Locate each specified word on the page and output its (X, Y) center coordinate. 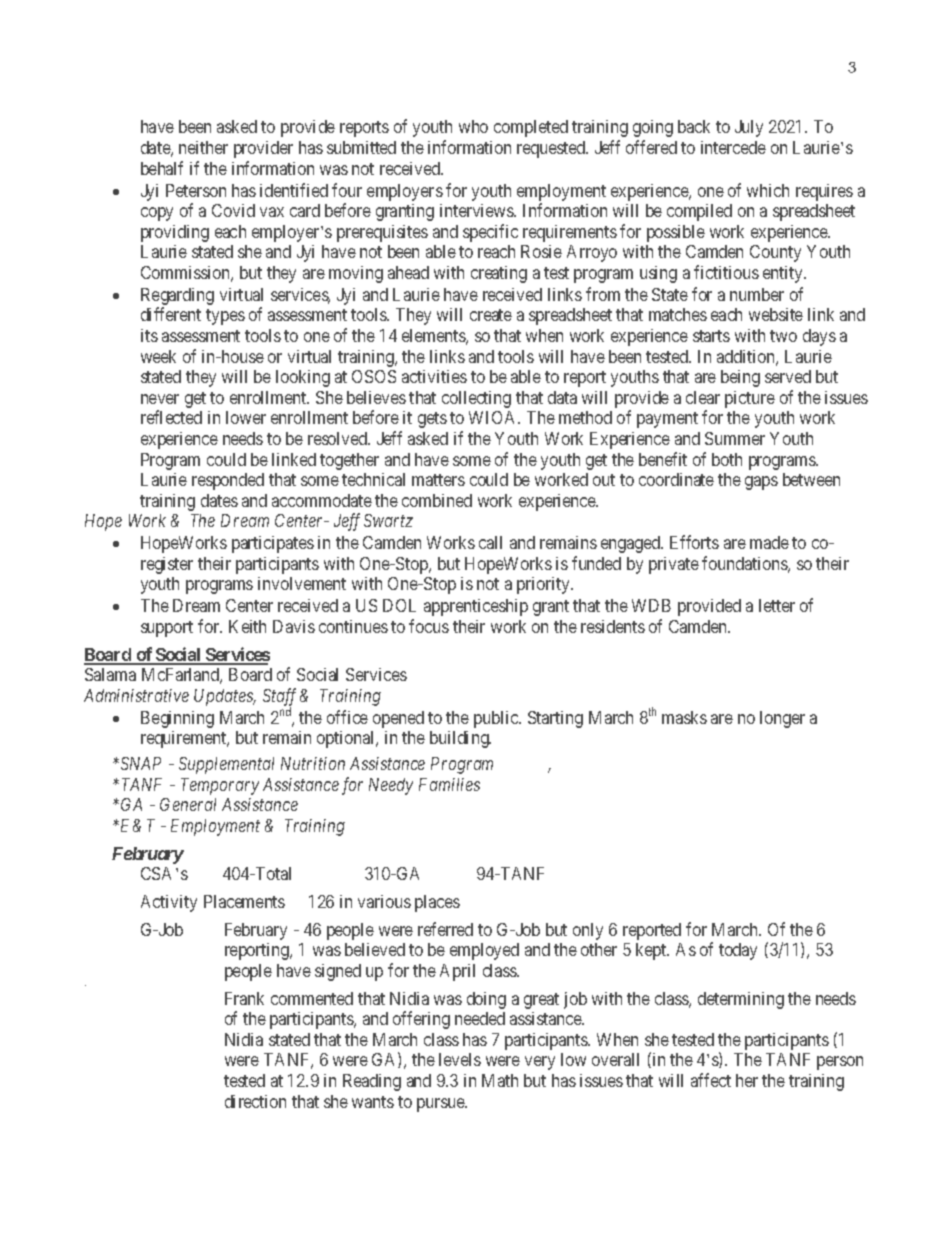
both (727, 459)
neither (203, 147)
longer (782, 719)
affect (711, 1080)
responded (228, 481)
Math (500, 1080)
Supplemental (226, 765)
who (473, 126)
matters (438, 480)
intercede (733, 147)
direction (255, 1101)
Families (449, 784)
